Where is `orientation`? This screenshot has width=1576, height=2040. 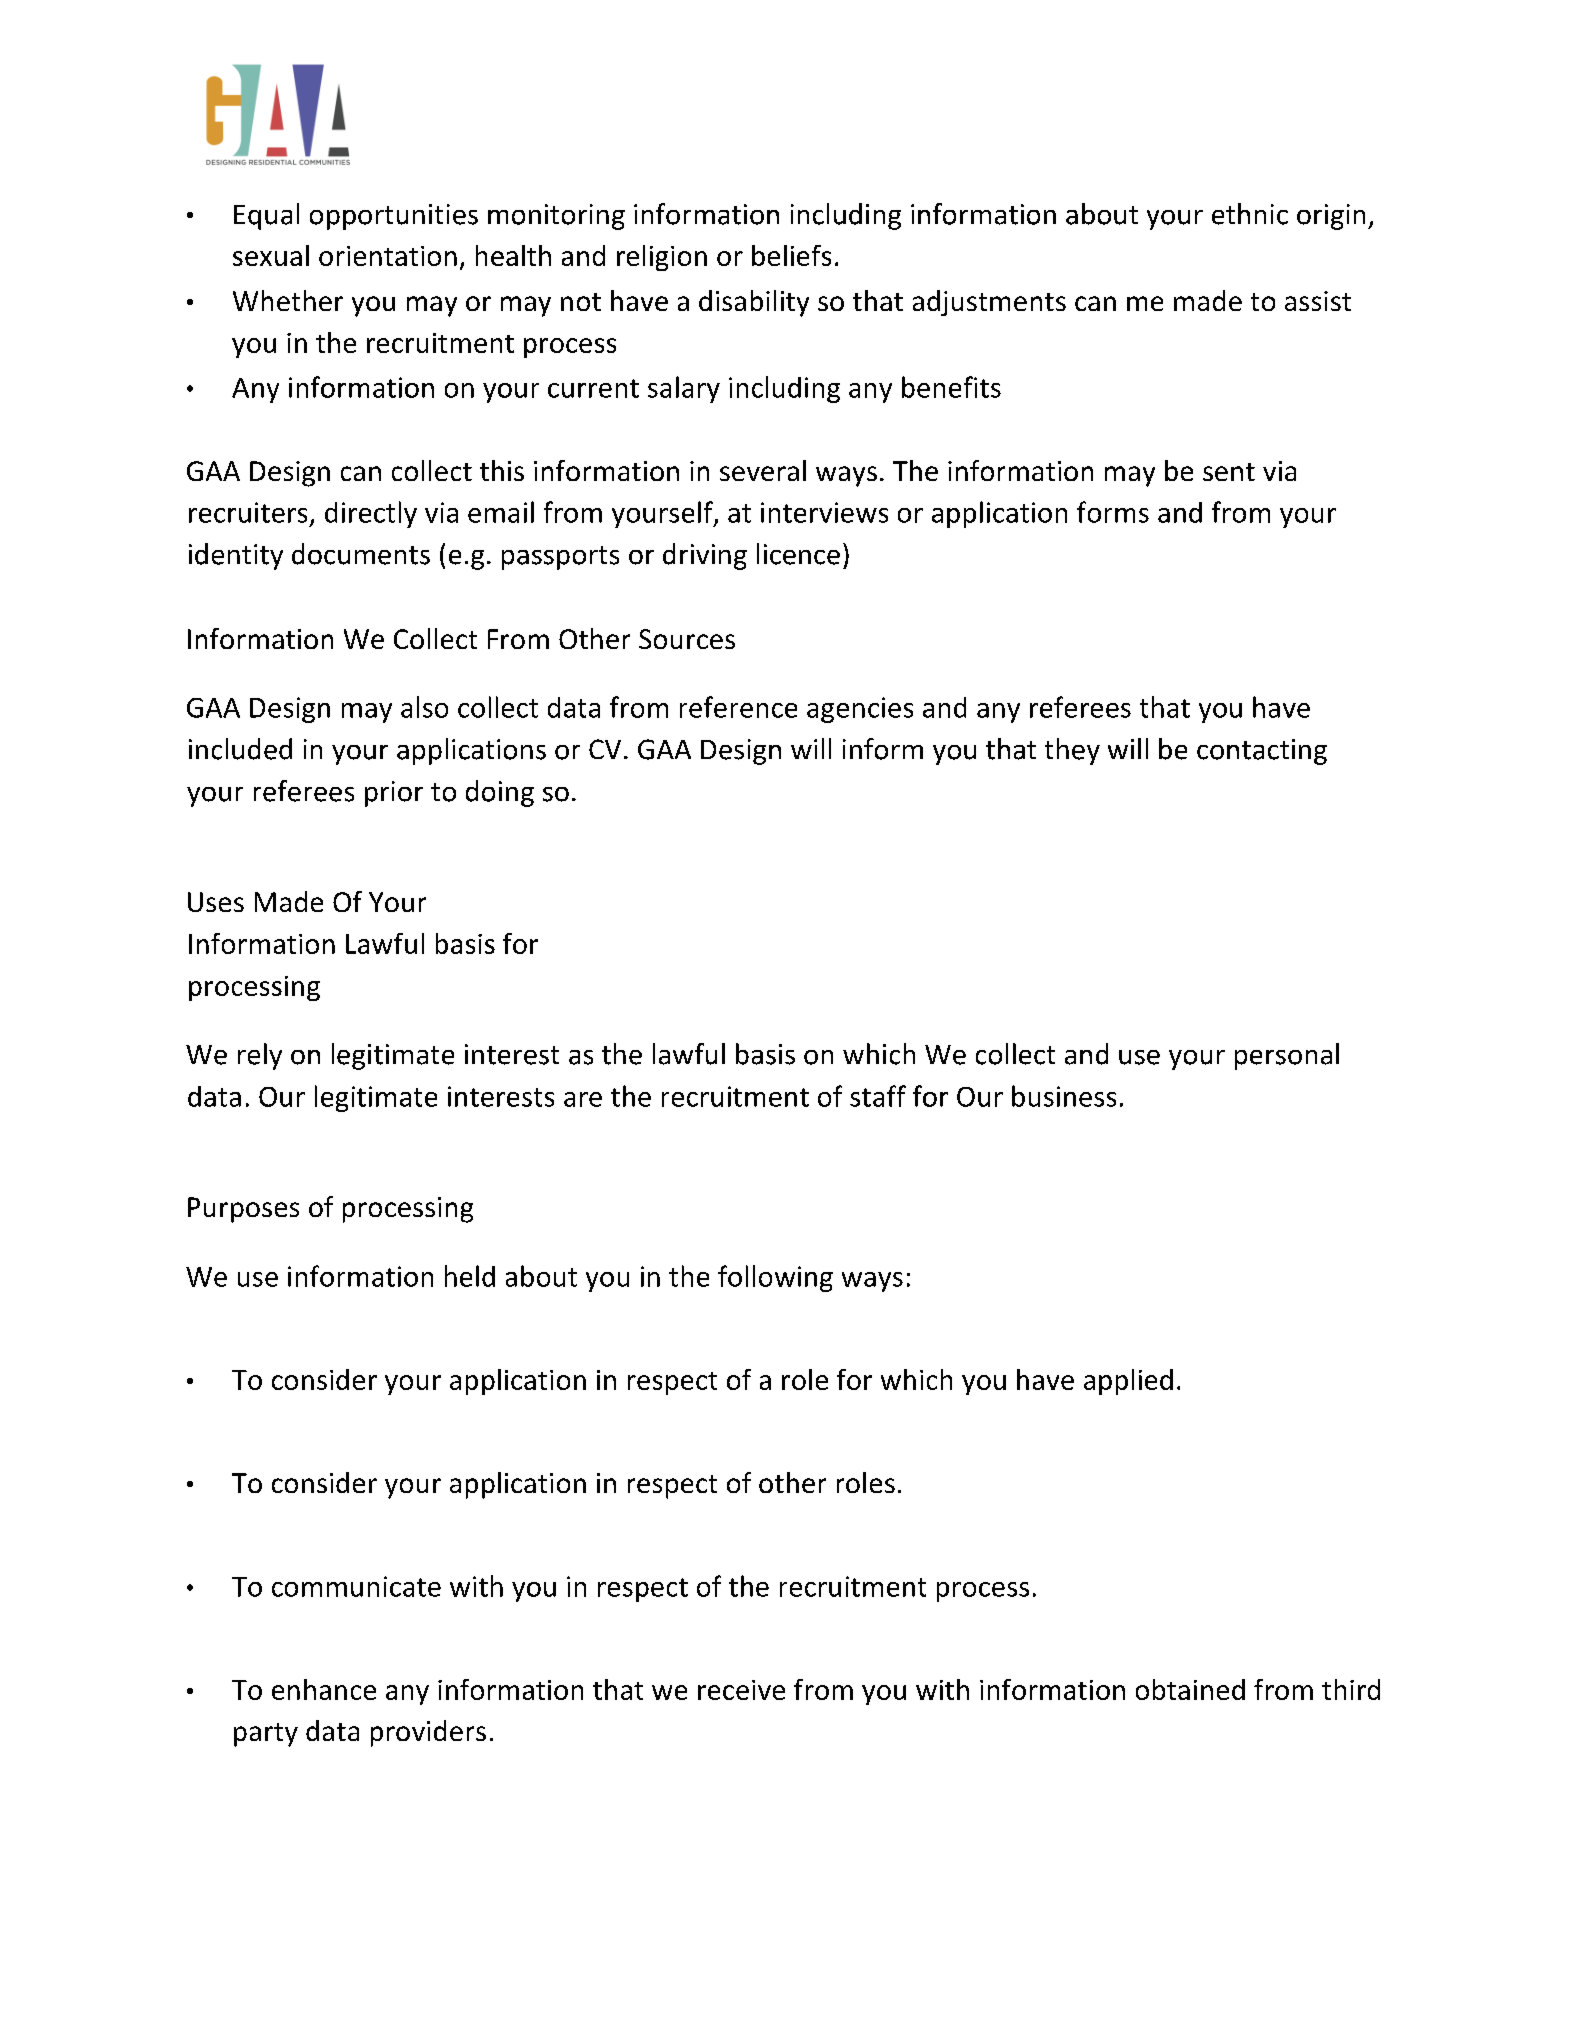
orientation is located at coordinates (388, 256).
